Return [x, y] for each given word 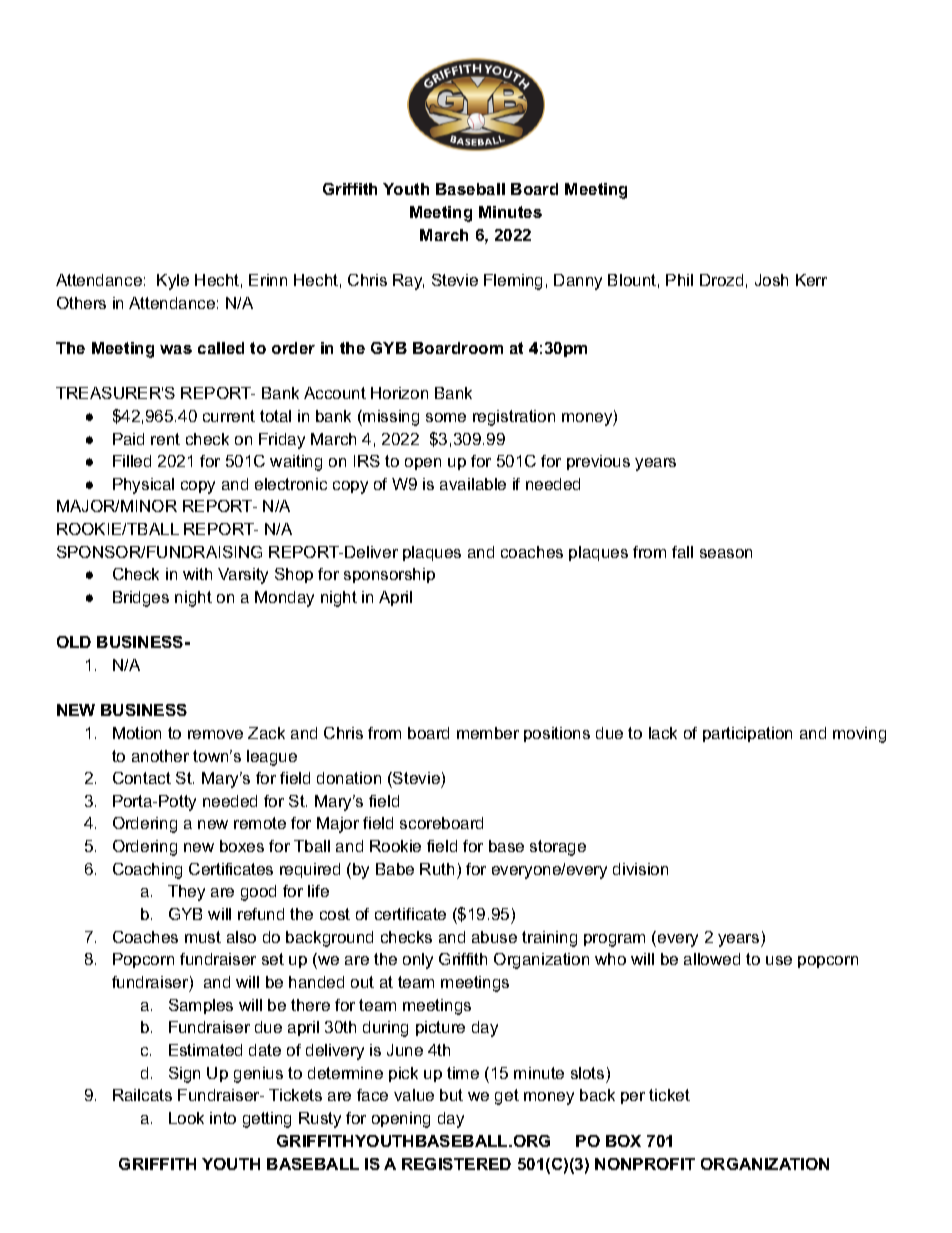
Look [186, 1118]
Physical [143, 486]
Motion [137, 733]
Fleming [513, 282]
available [473, 484]
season [726, 553]
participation [747, 734]
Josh [771, 280]
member [488, 733]
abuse [494, 937]
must [203, 937]
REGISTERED [456, 1164]
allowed [712, 959]
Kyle [173, 282]
